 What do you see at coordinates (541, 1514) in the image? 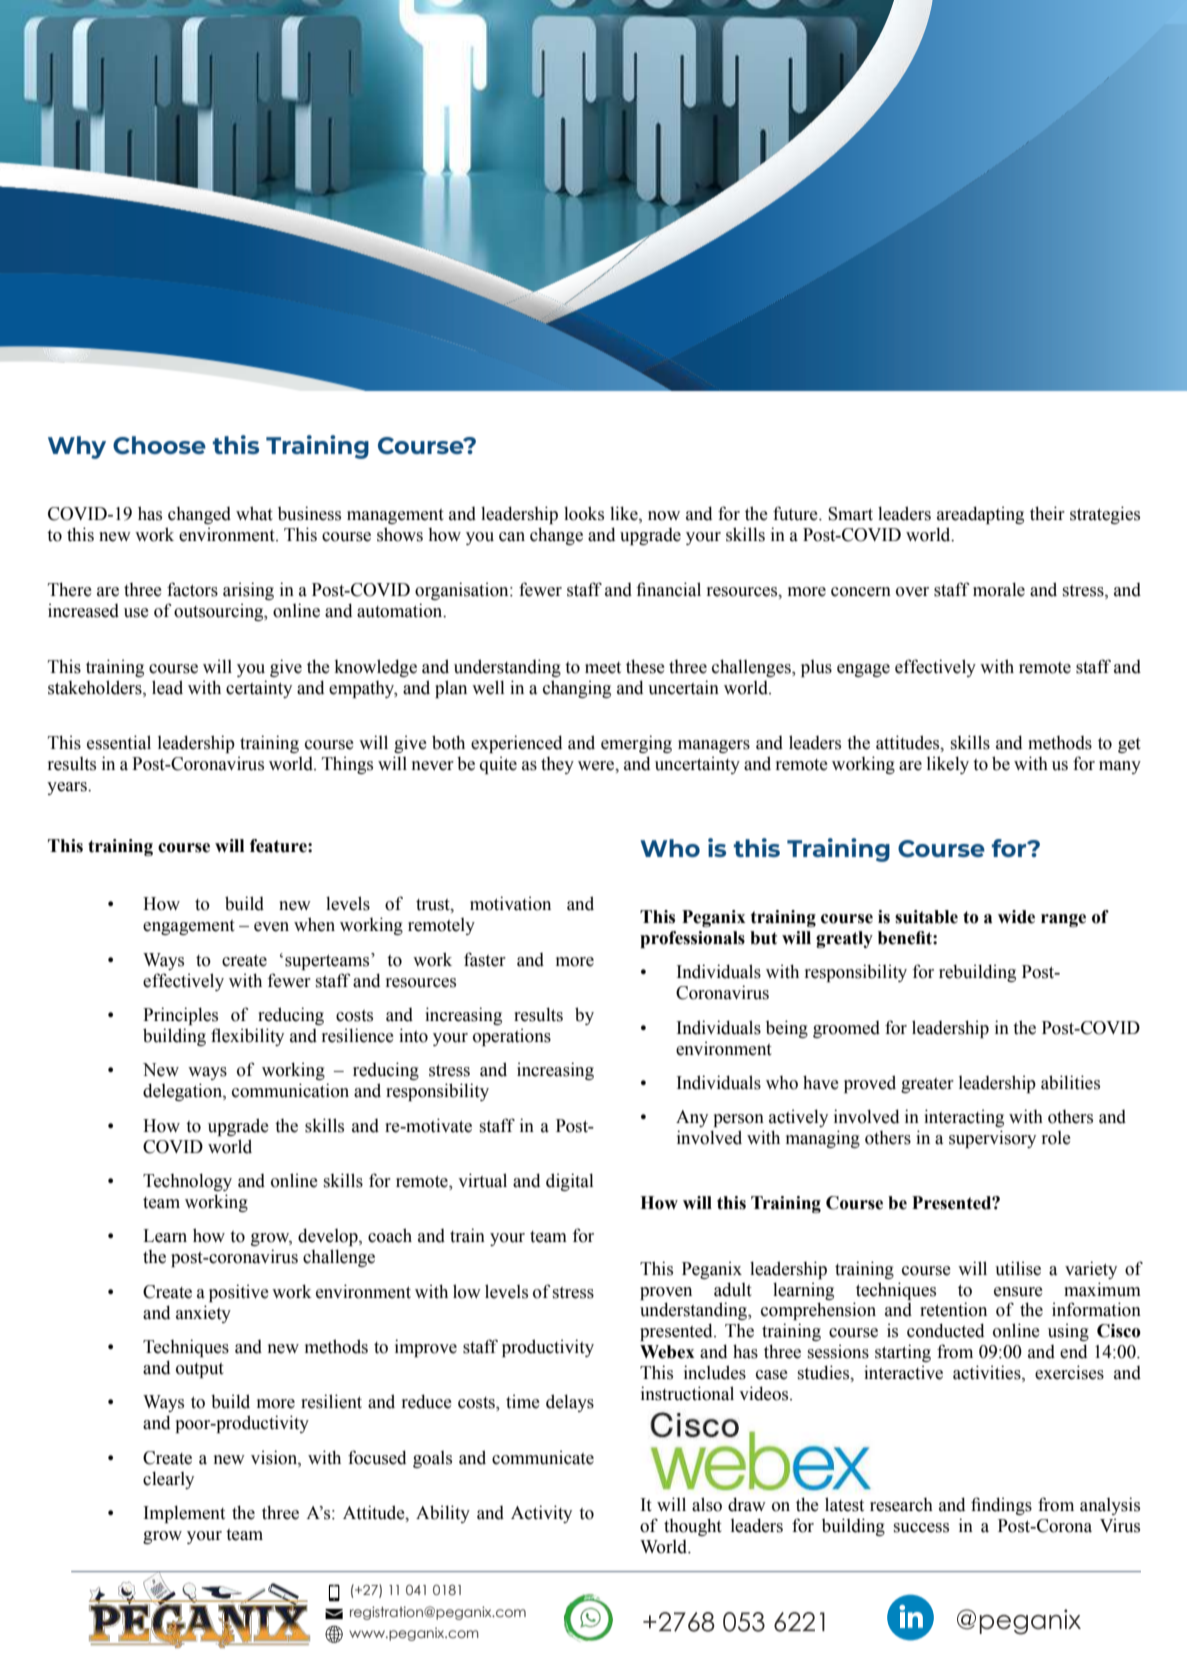
I see `Activity` at bounding box center [541, 1514].
